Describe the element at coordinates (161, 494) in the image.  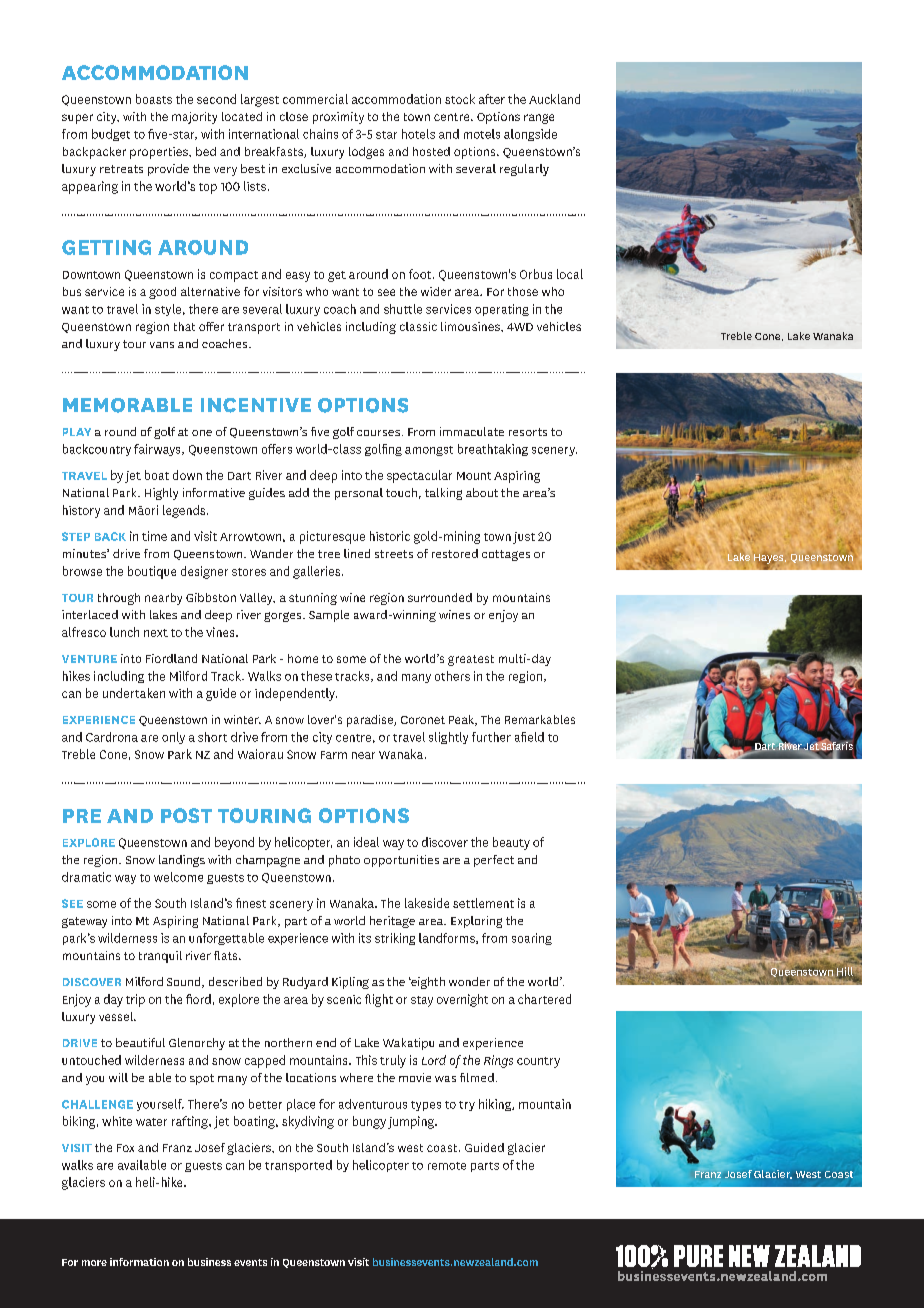
I see `Highly` at that location.
